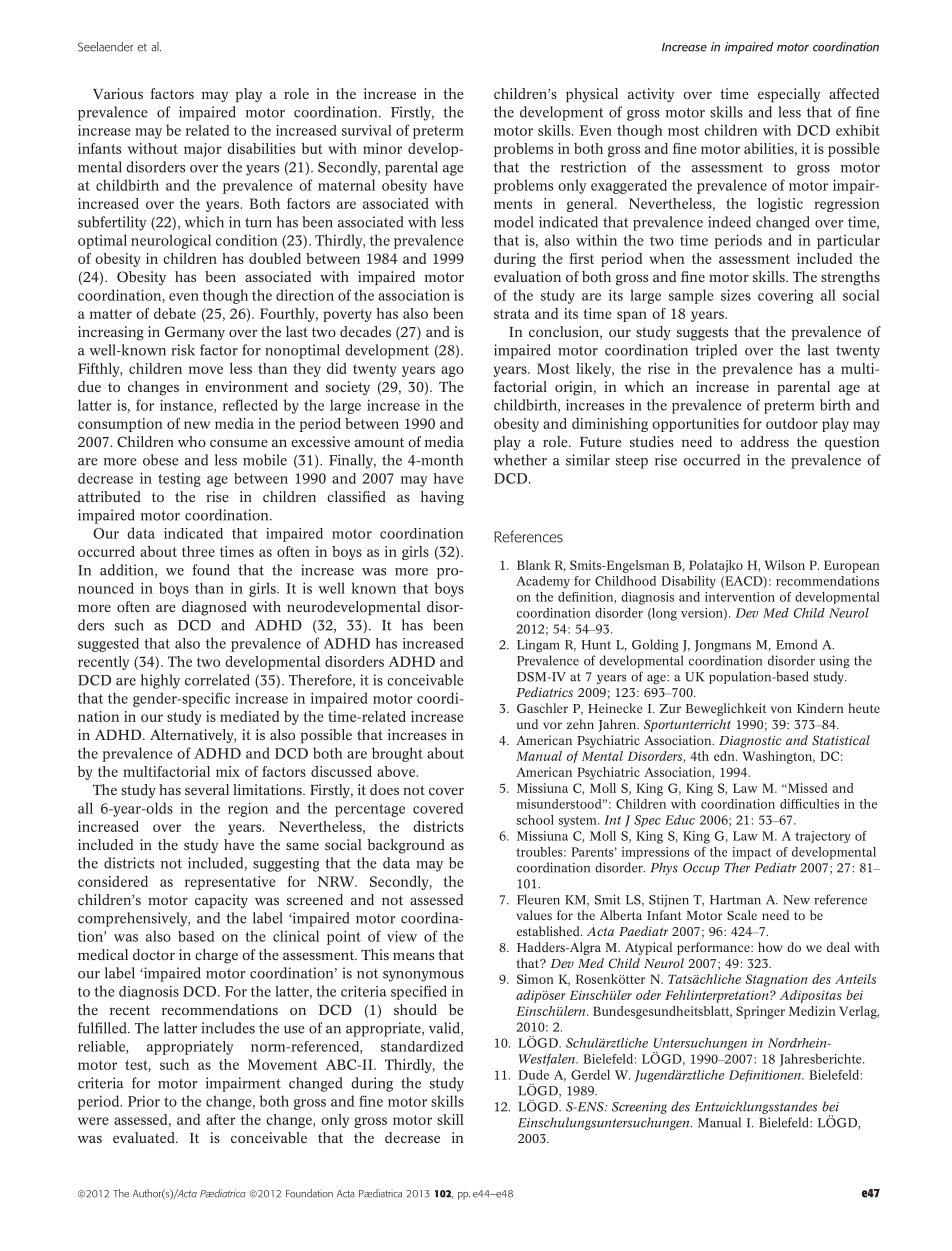 The height and width of the document is (1251, 952). I want to click on diagnosed, so click(214, 608).
